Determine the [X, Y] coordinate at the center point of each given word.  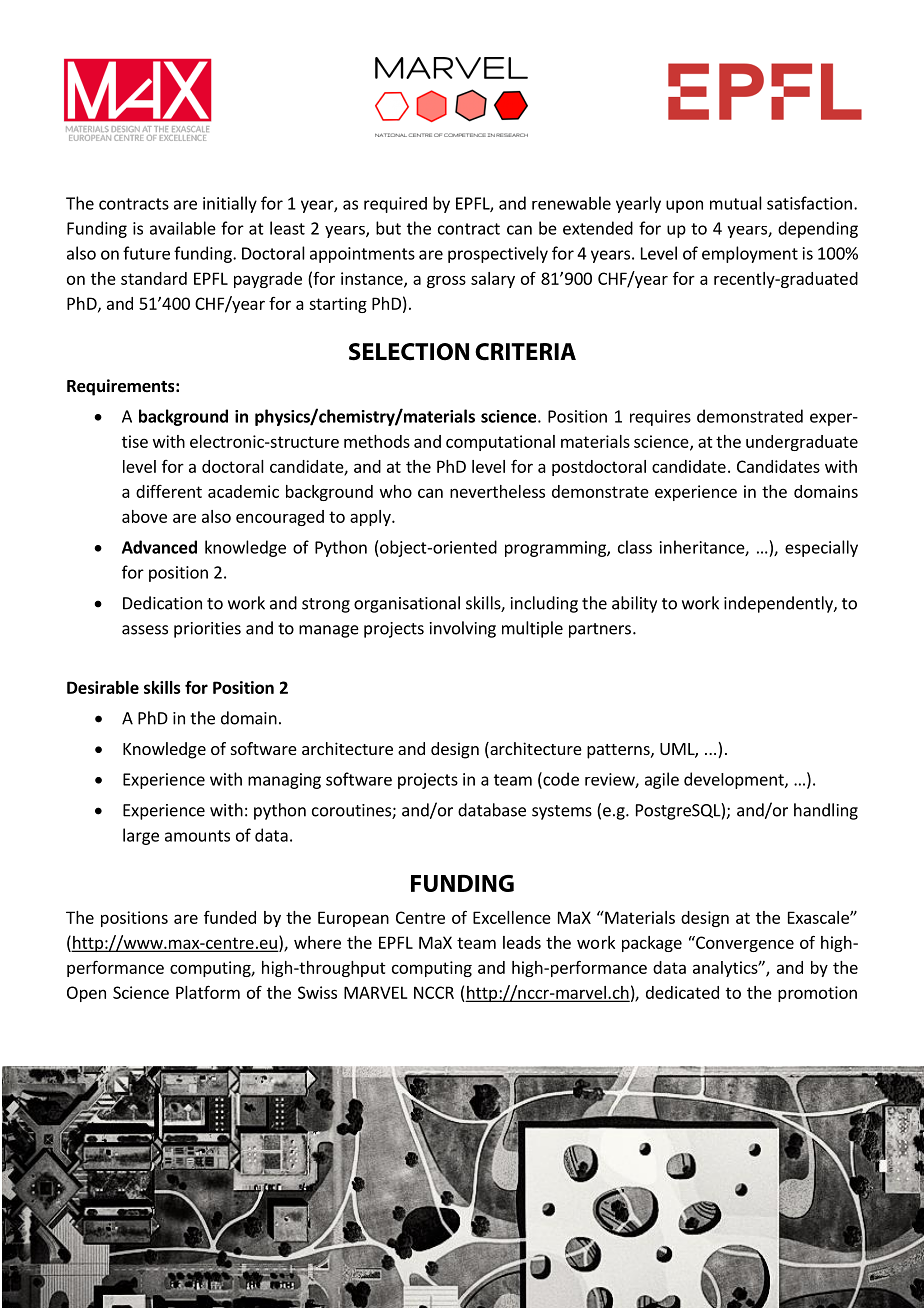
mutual [736, 203]
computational [500, 443]
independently [779, 604]
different [169, 491]
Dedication [162, 603]
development [735, 780]
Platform [208, 992]
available [183, 228]
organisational [407, 604]
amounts [197, 836]
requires [660, 418]
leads [522, 942]
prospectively [498, 254]
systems [562, 812]
